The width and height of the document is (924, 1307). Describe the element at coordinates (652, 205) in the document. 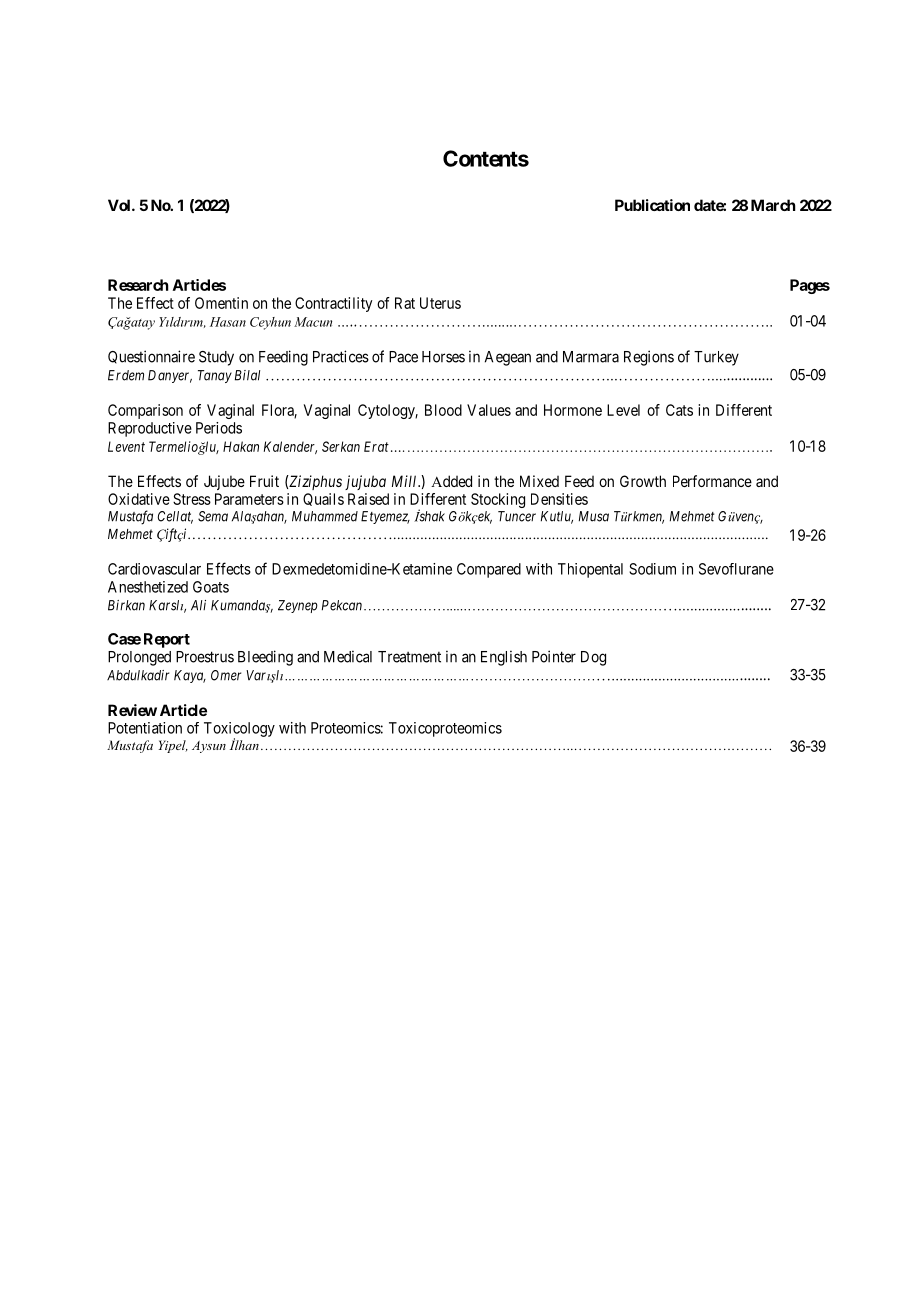

I see `Publication` at that location.
